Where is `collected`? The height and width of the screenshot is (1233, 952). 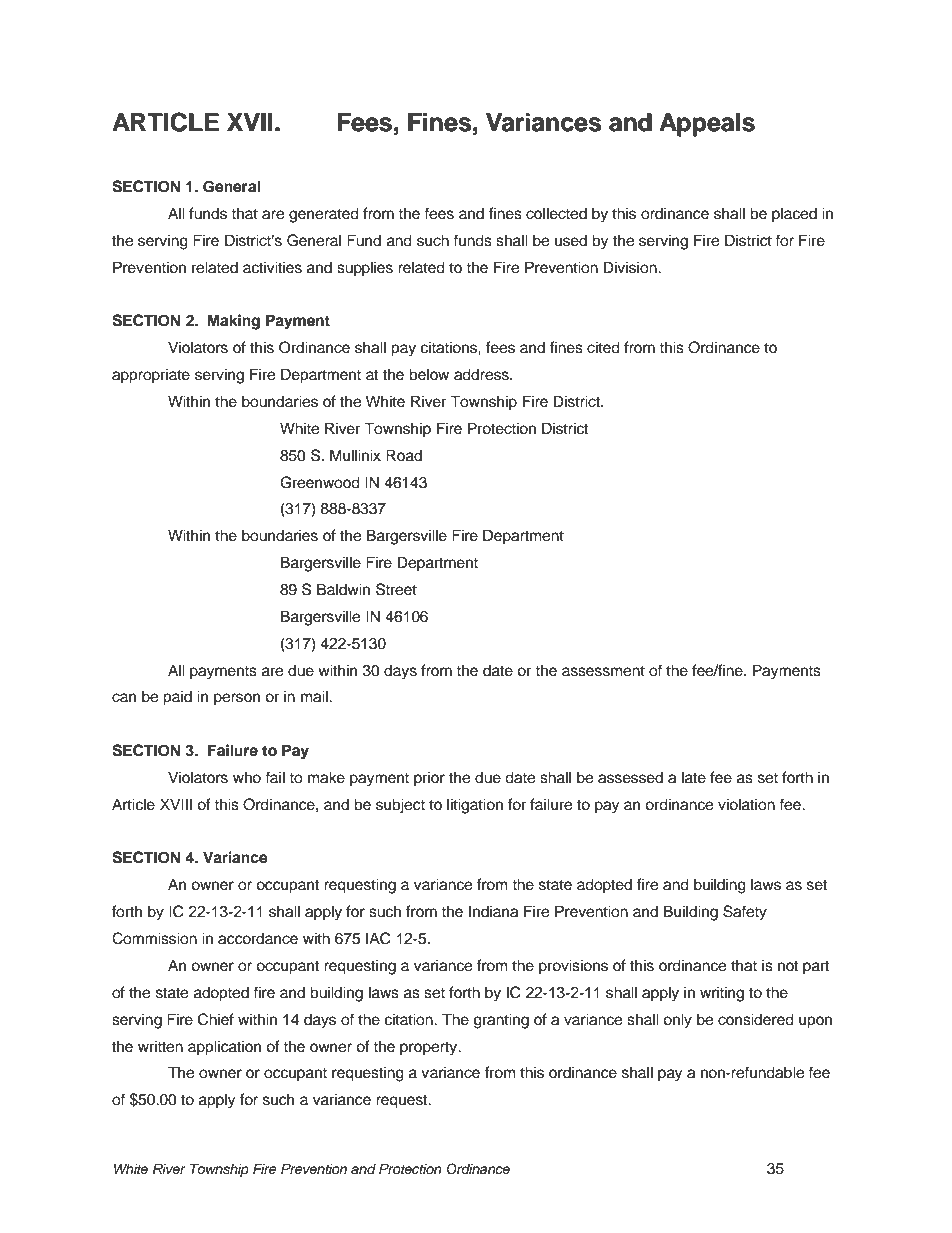 collected is located at coordinates (556, 213).
